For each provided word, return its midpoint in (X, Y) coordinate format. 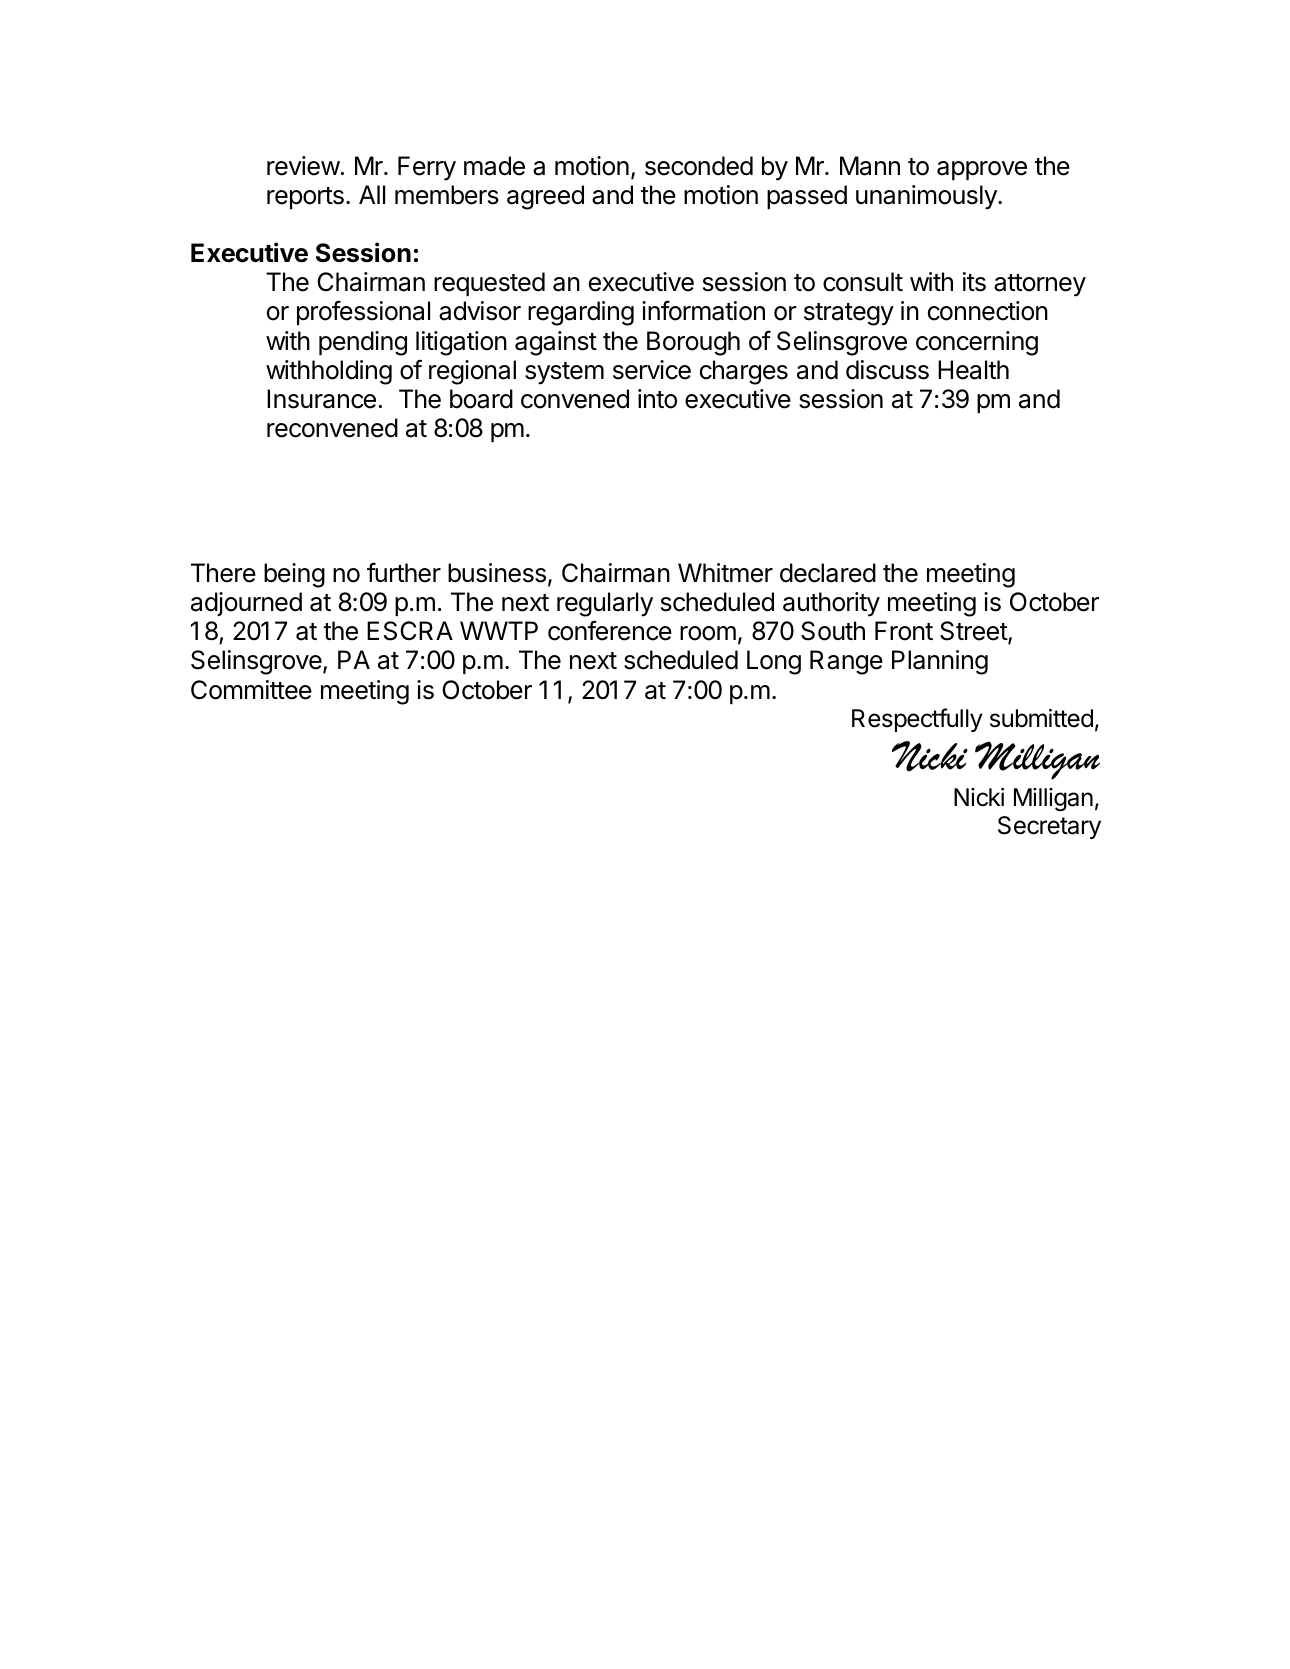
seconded (699, 166)
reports (305, 198)
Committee (251, 690)
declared (828, 573)
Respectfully (917, 720)
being (294, 575)
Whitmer (725, 573)
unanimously (927, 197)
